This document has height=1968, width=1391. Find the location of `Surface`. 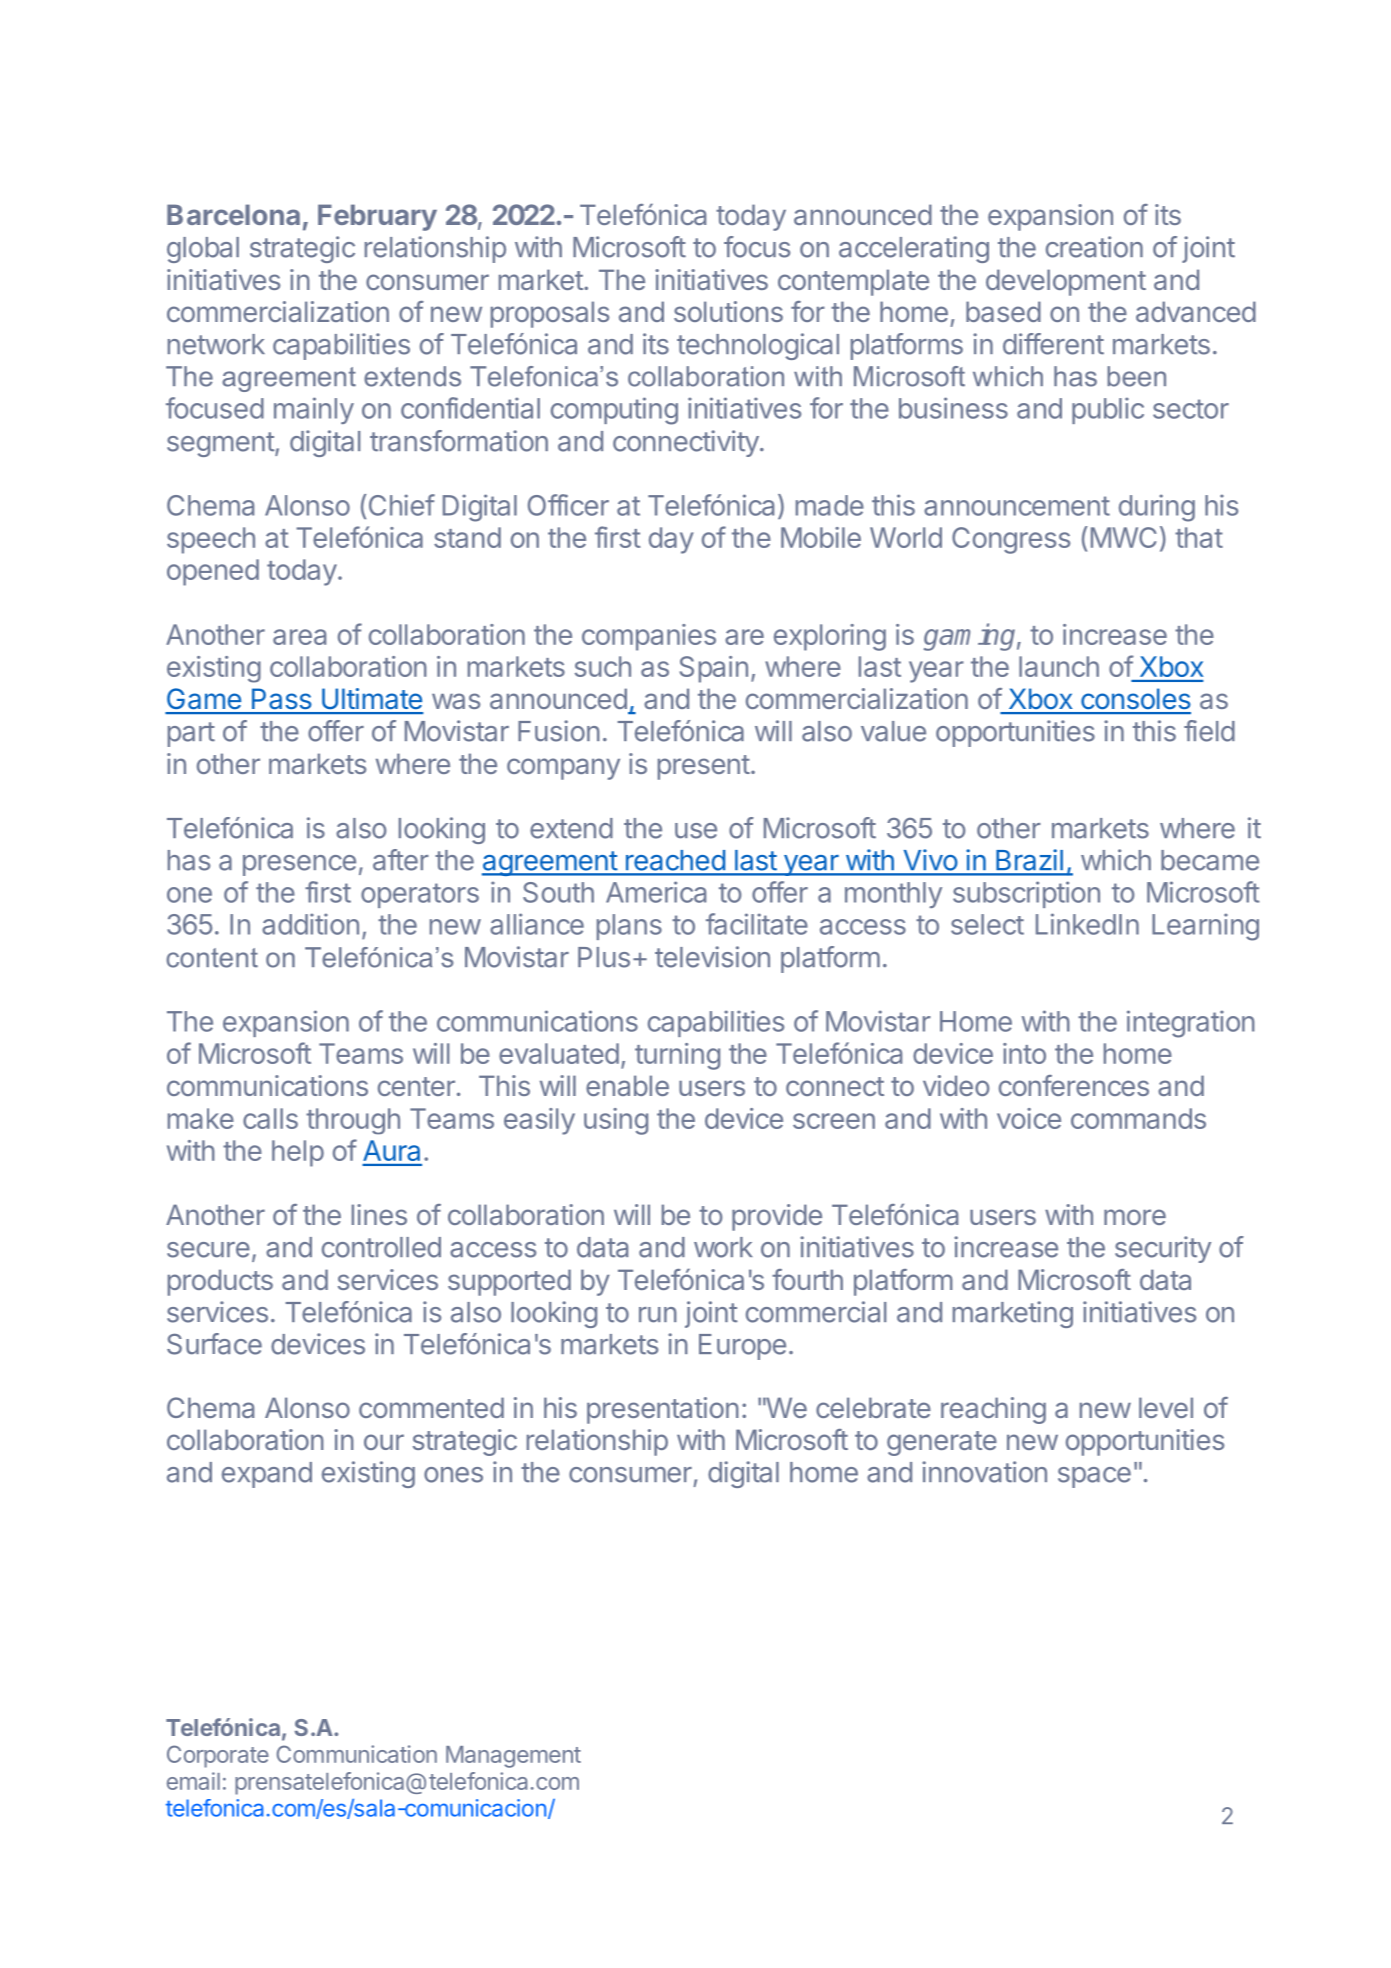

Surface is located at coordinates (214, 1344).
